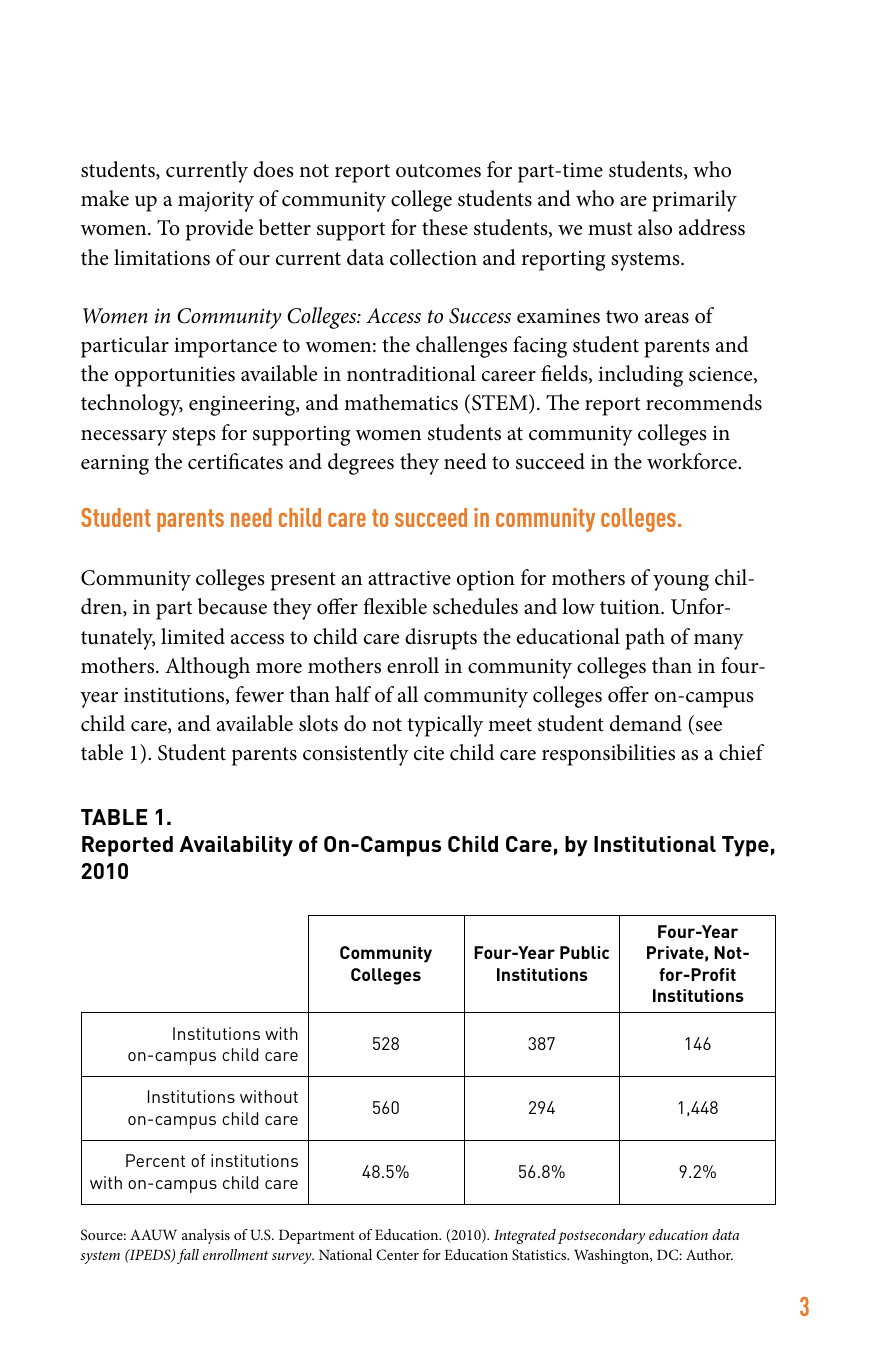 This page has height=1372, width=887. I want to click on primarily, so click(694, 201).
